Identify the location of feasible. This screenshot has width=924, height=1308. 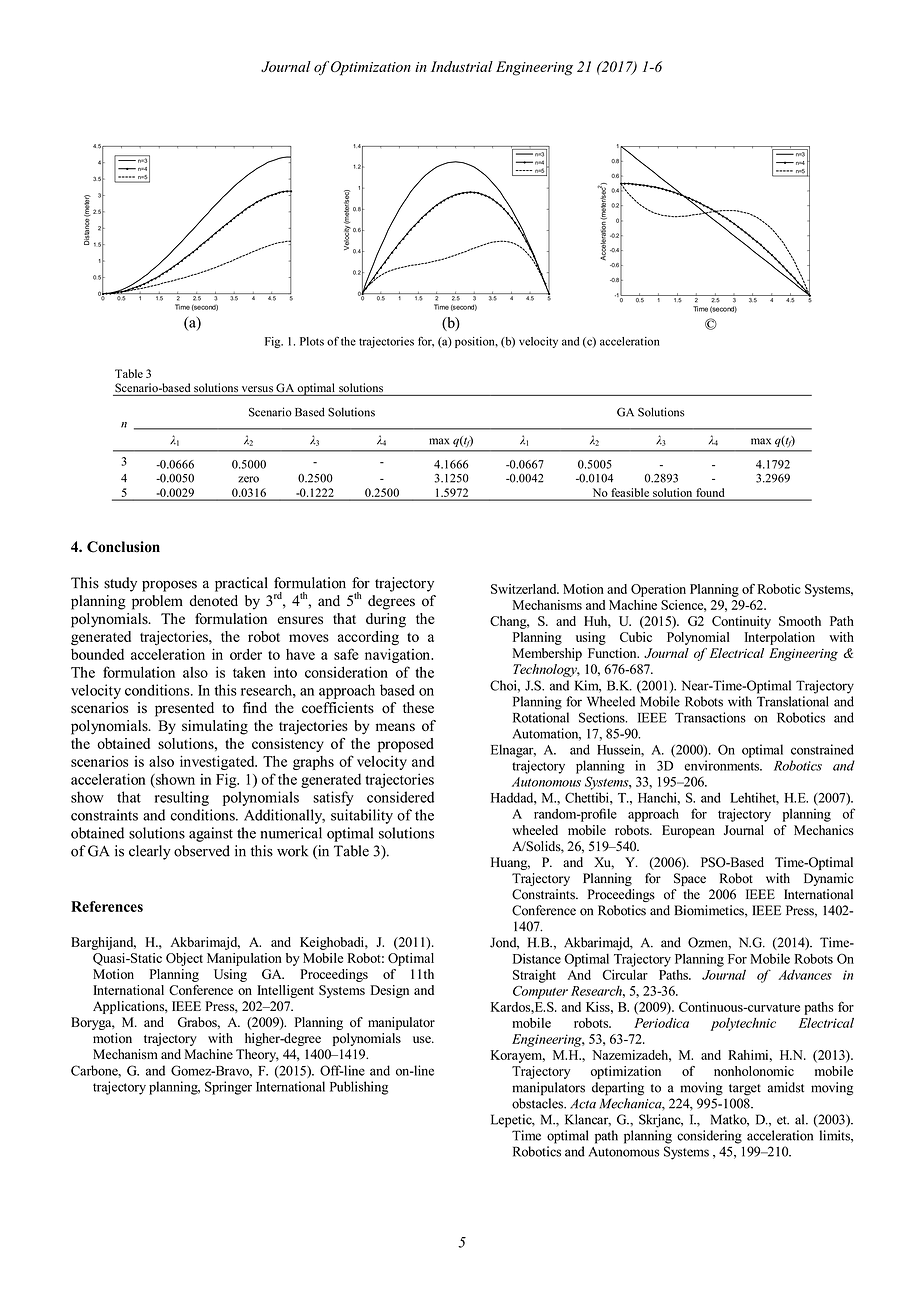
(630, 492).
